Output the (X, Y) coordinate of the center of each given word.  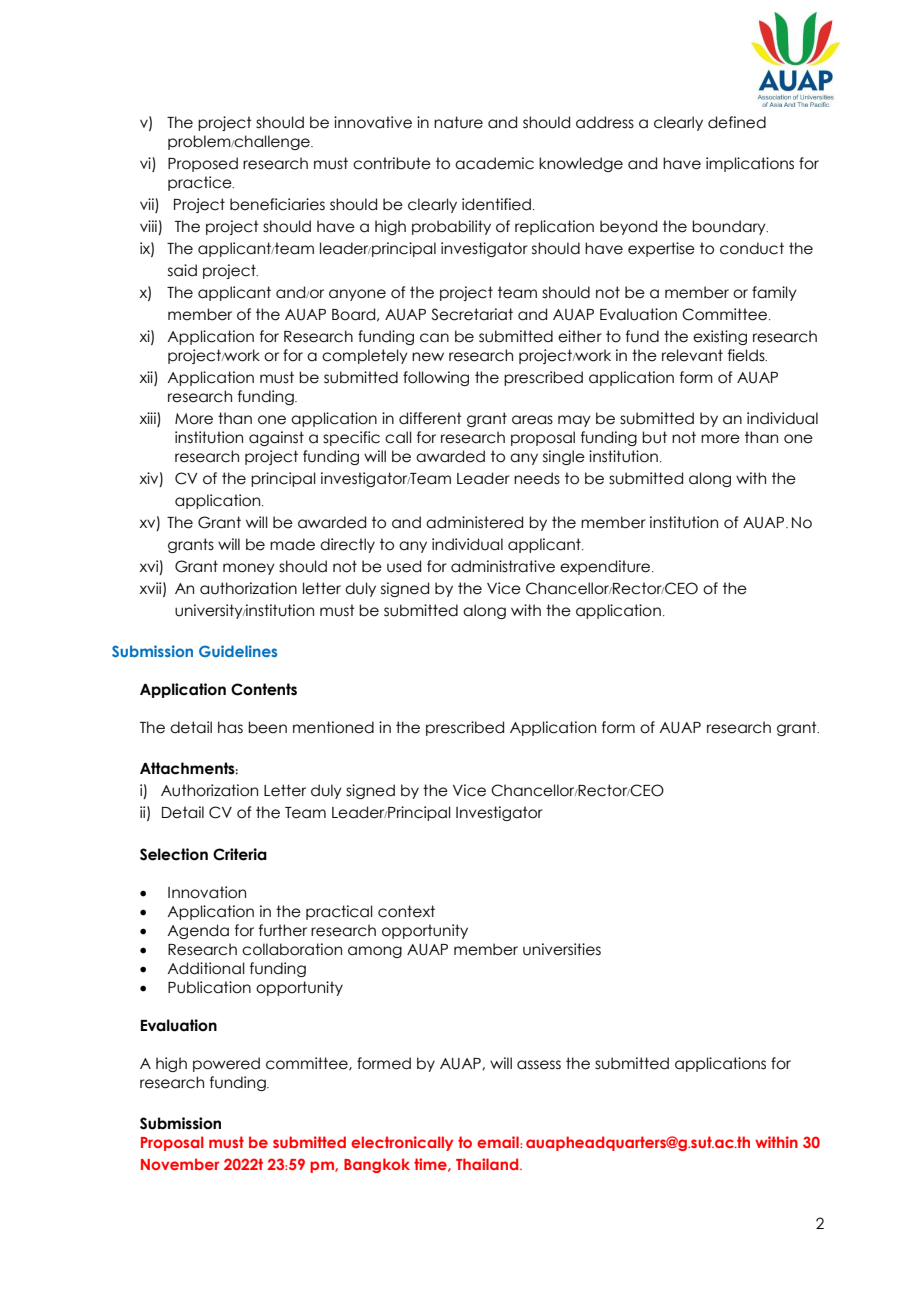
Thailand (488, 1164)
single (564, 457)
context (406, 911)
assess (539, 1065)
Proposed (203, 164)
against (276, 438)
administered (474, 522)
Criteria (240, 854)
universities (562, 949)
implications (750, 164)
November (180, 1164)
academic (494, 163)
